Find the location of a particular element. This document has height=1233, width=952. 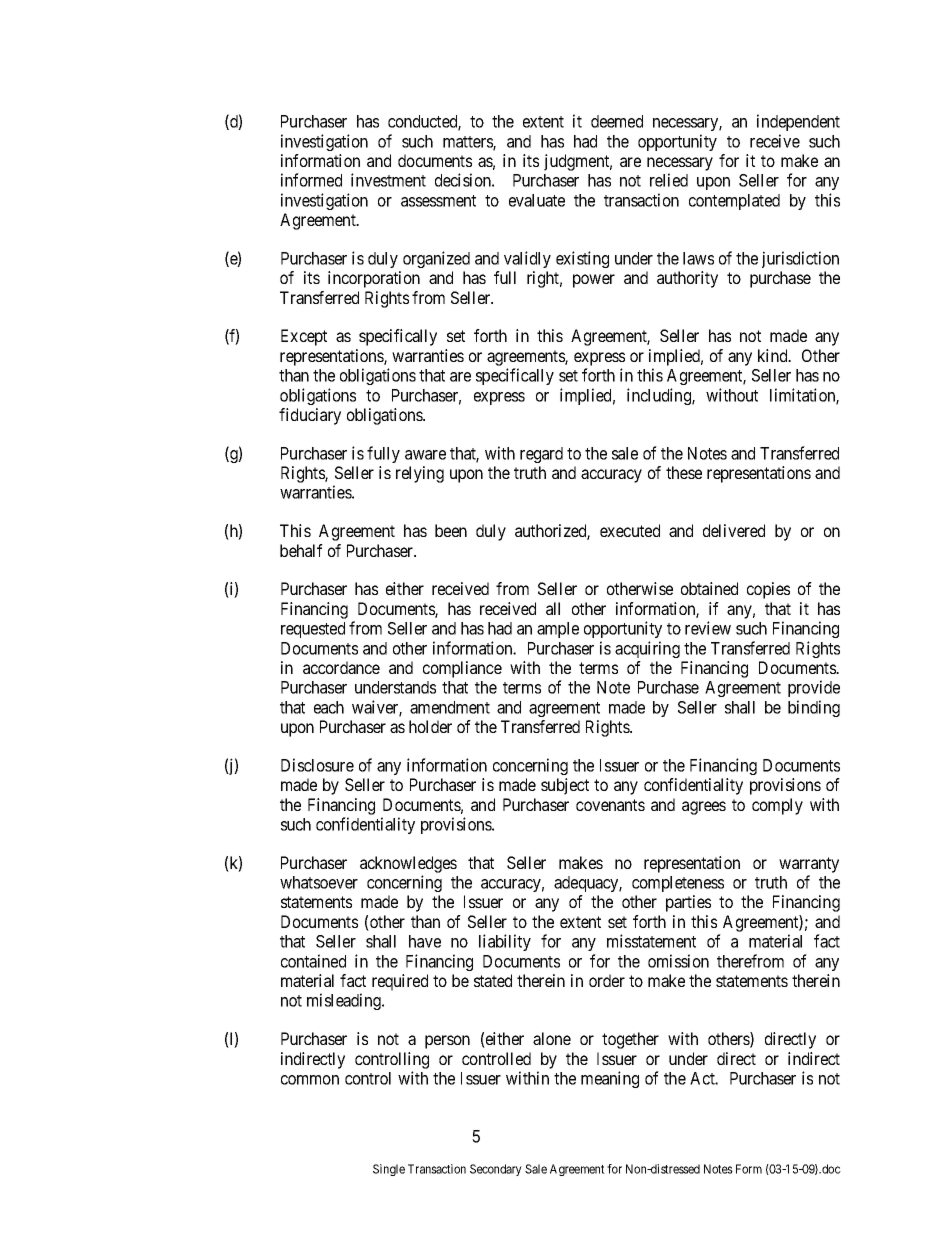

Secondary is located at coordinates (496, 1170).
